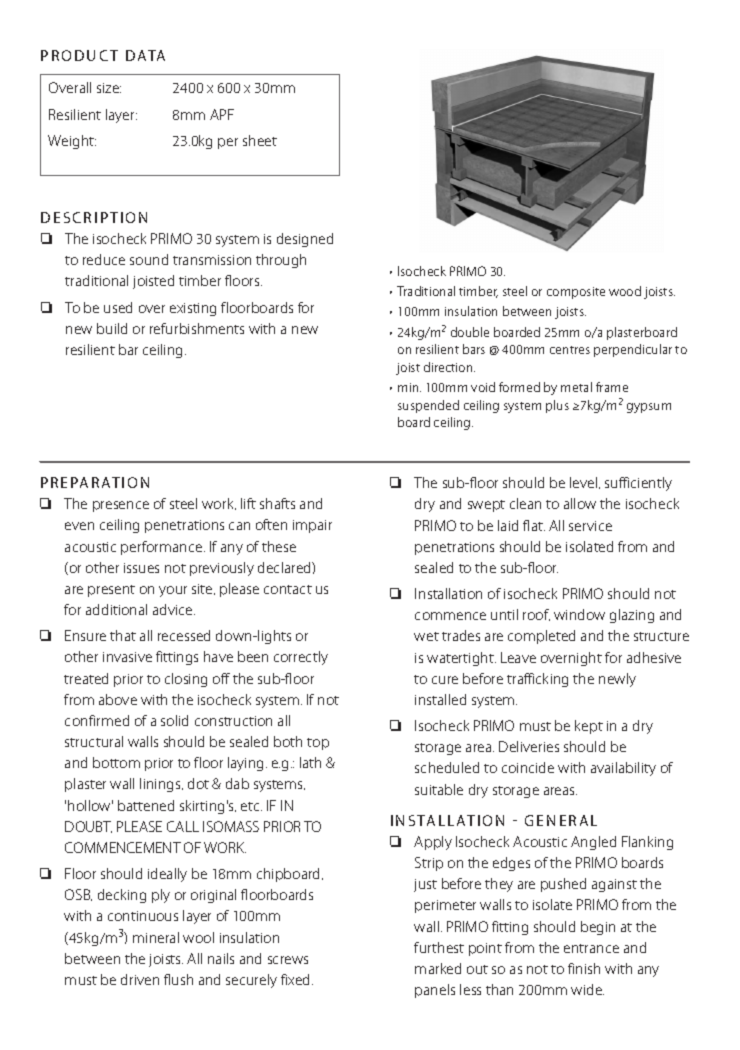  I want to click on centres, so click(570, 350).
